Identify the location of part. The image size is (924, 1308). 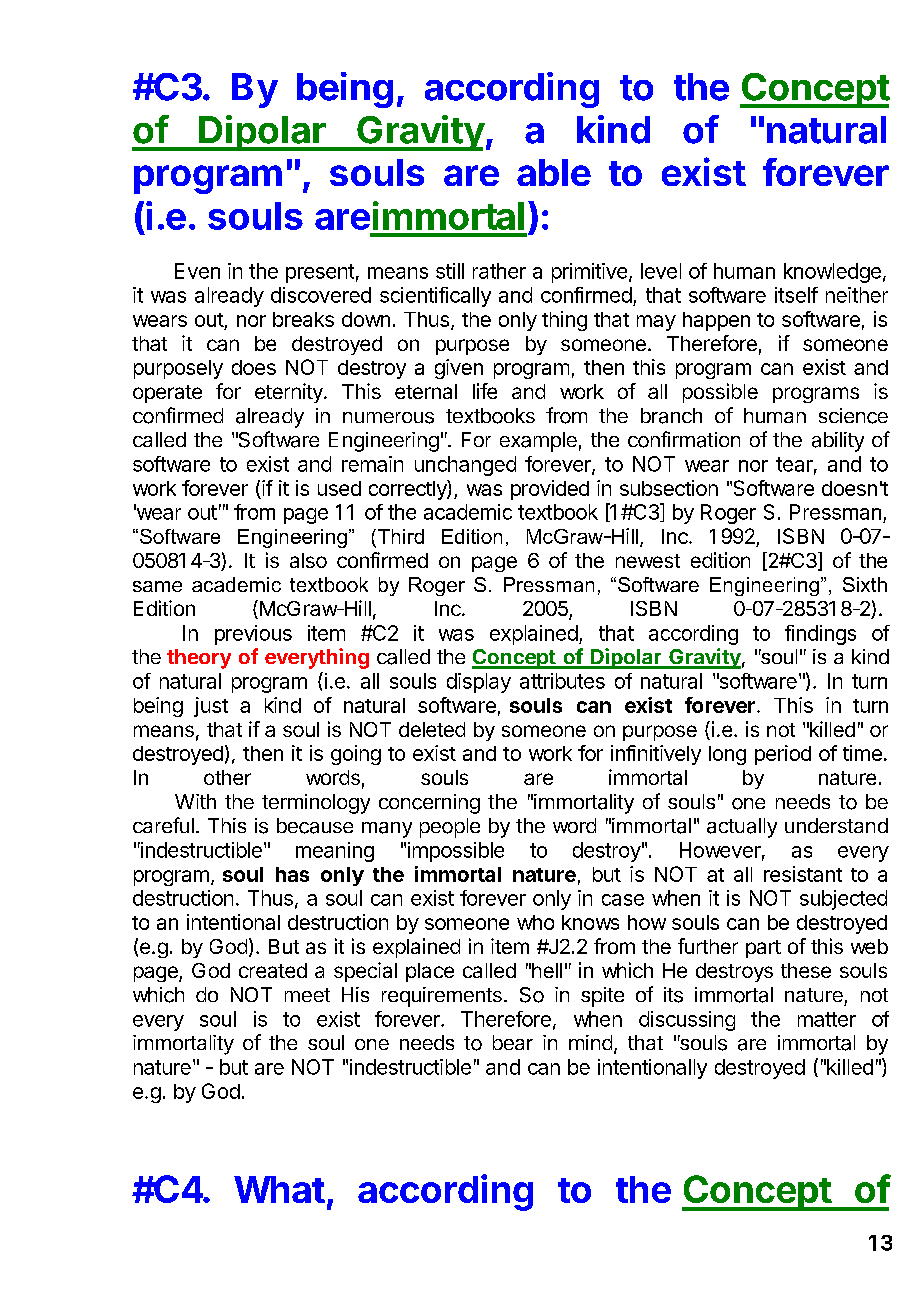
(763, 949).
